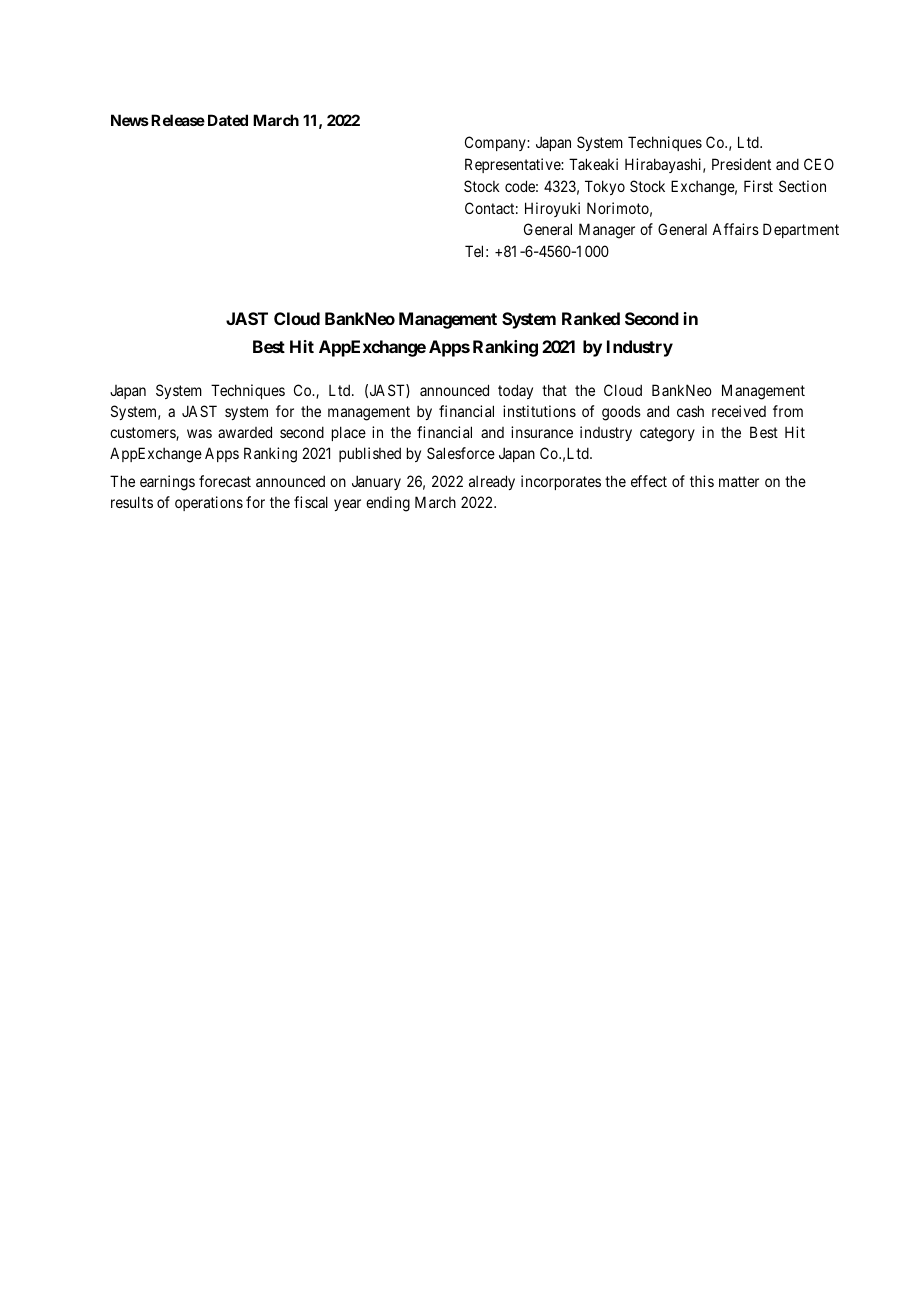 This screenshot has height=1308, width=924. Describe the element at coordinates (245, 432) in the screenshot. I see `awarded` at that location.
